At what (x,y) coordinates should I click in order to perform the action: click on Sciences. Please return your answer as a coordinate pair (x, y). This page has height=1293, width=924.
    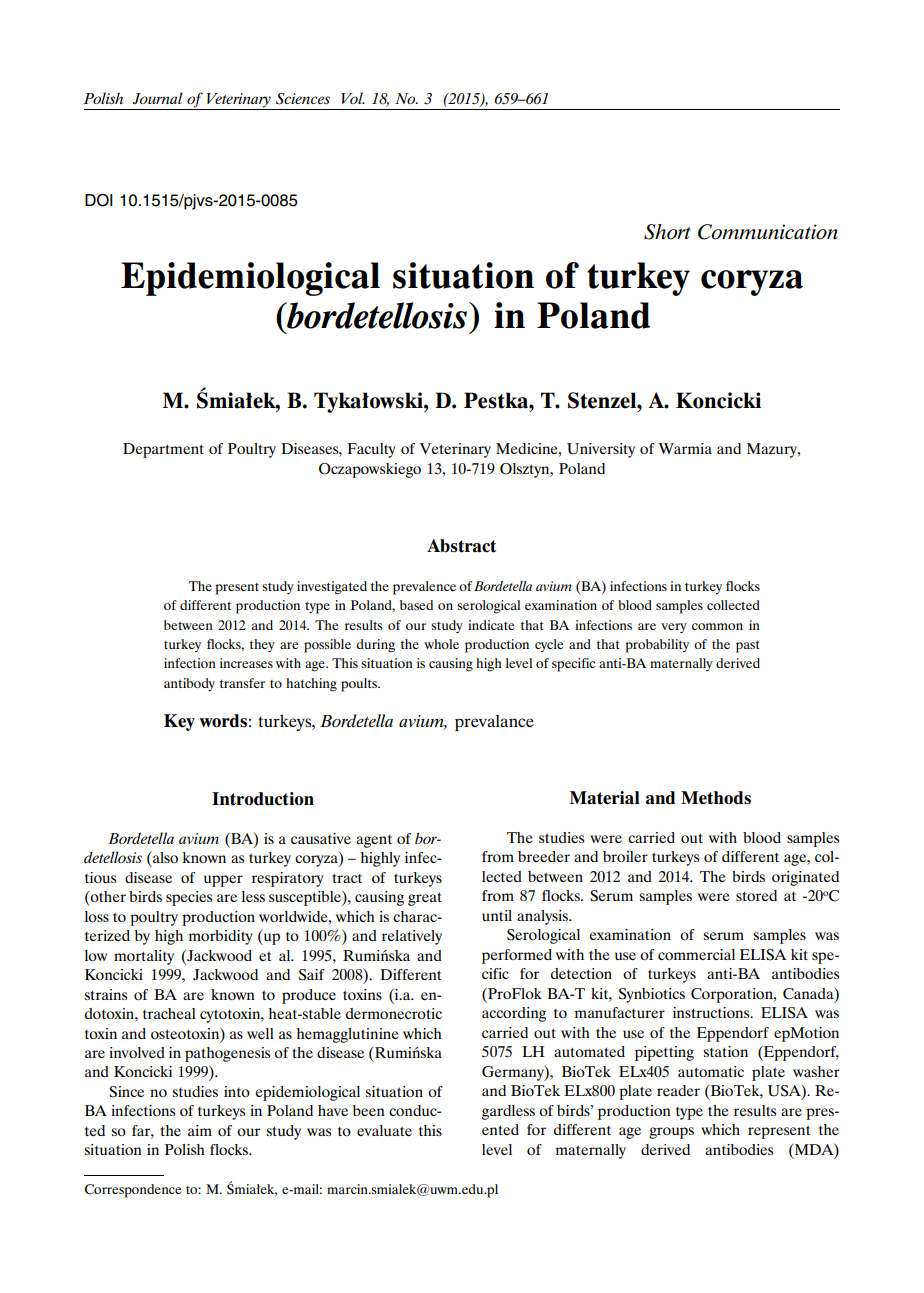
    Looking at the image, I should click on (303, 99).
